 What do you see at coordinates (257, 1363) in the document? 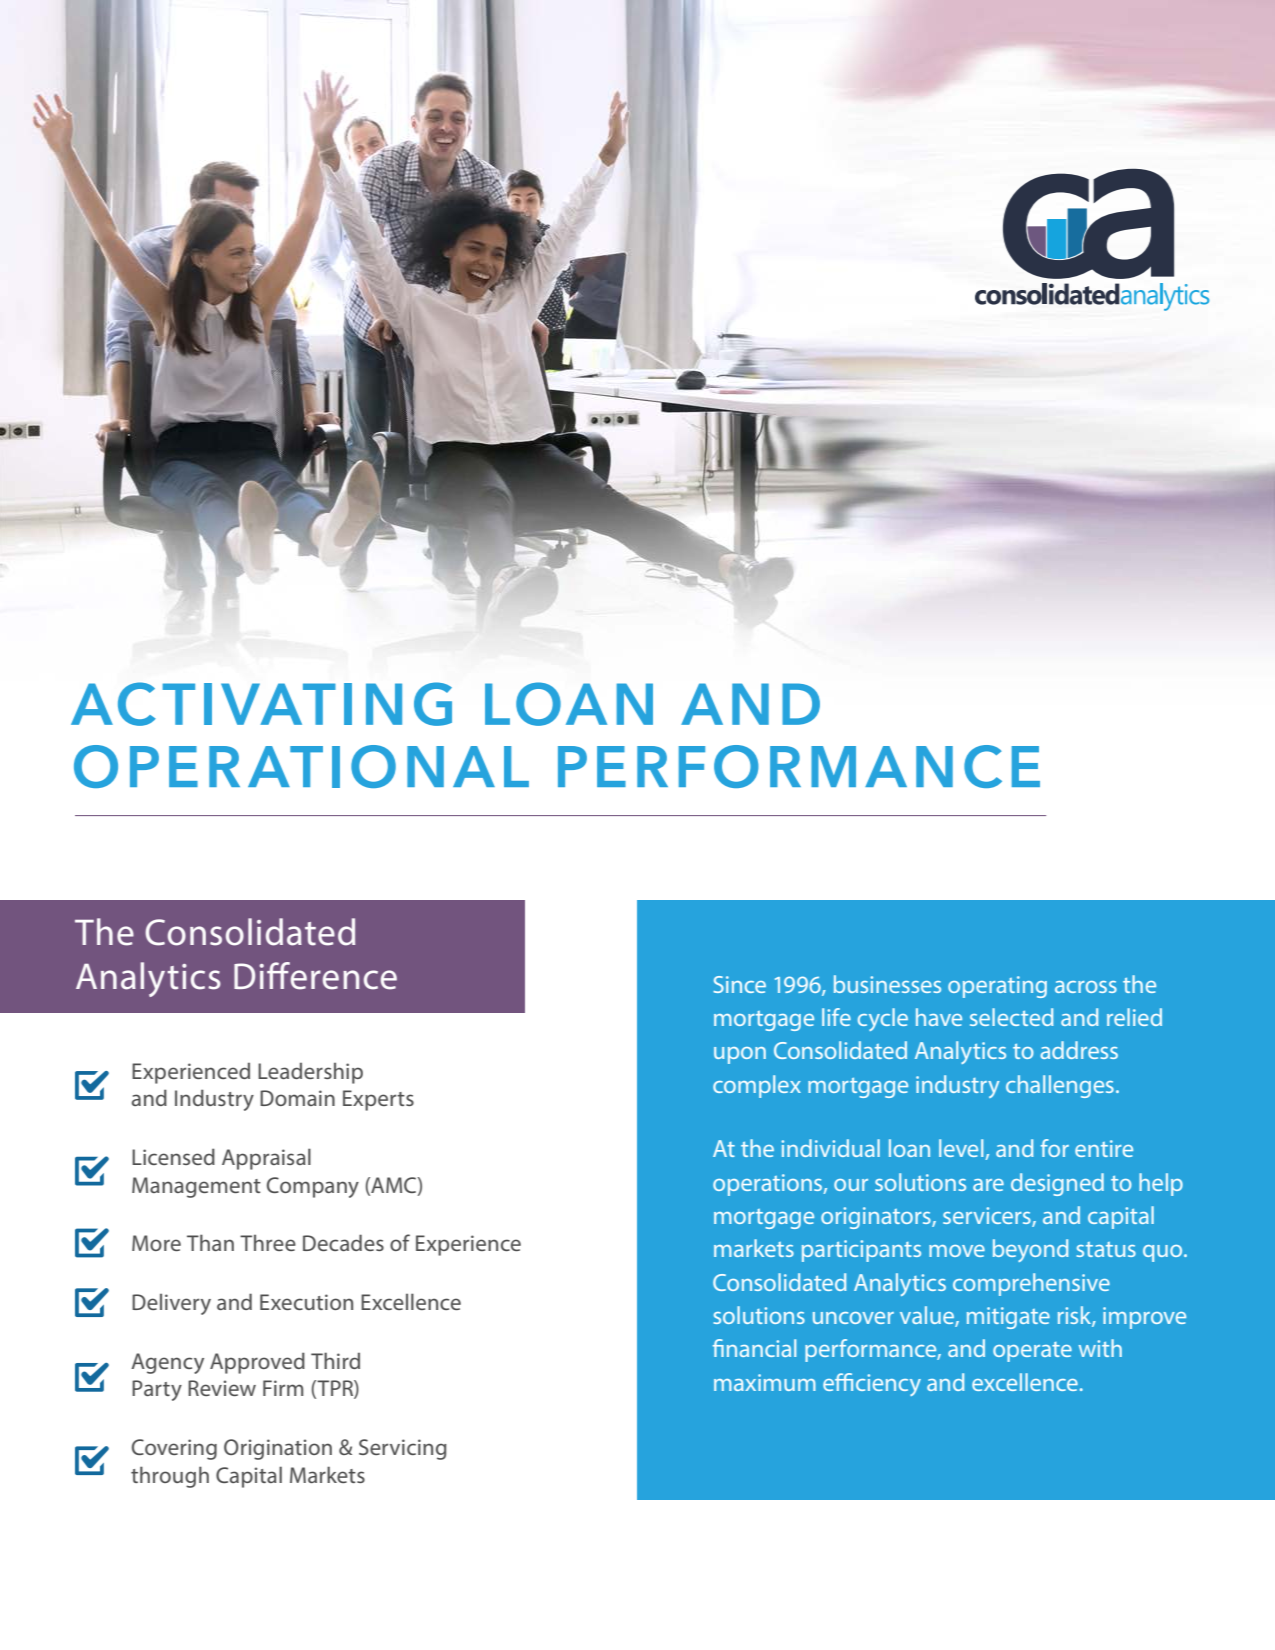
I see `Approved` at bounding box center [257, 1363].
